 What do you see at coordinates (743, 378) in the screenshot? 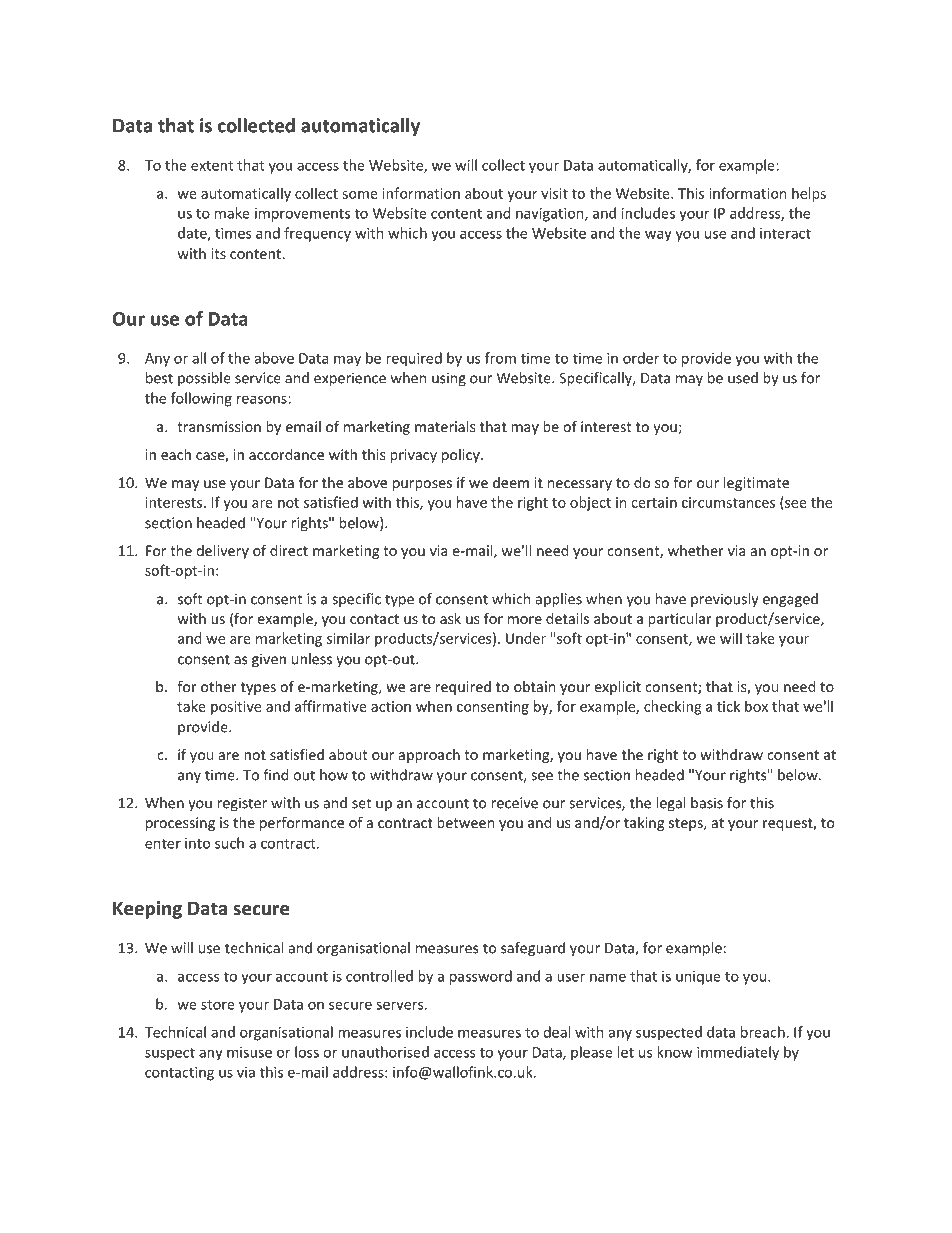
I see `used` at bounding box center [743, 378].
